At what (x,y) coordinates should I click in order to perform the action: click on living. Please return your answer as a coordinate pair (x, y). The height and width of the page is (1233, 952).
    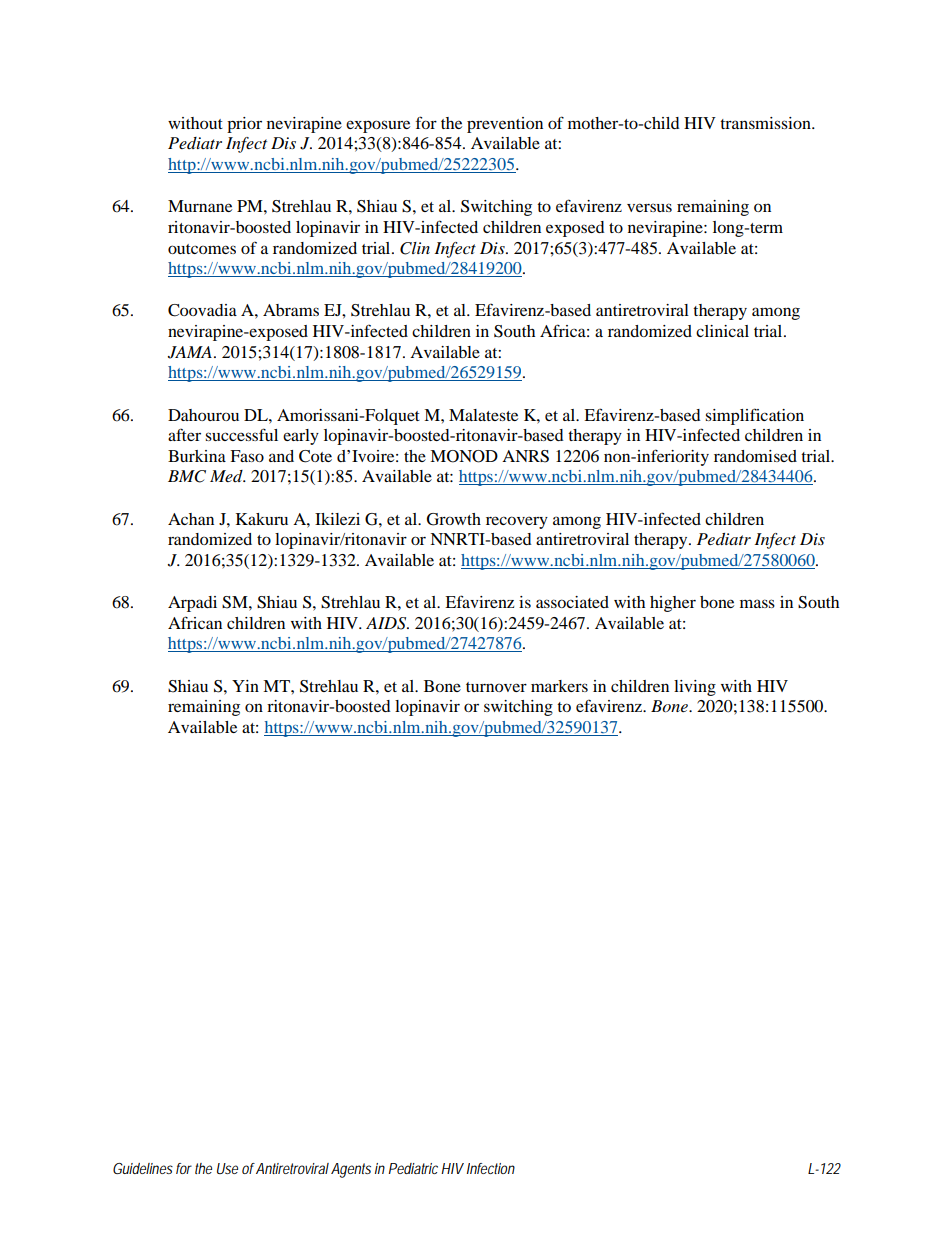
    Looking at the image, I should click on (695, 688).
